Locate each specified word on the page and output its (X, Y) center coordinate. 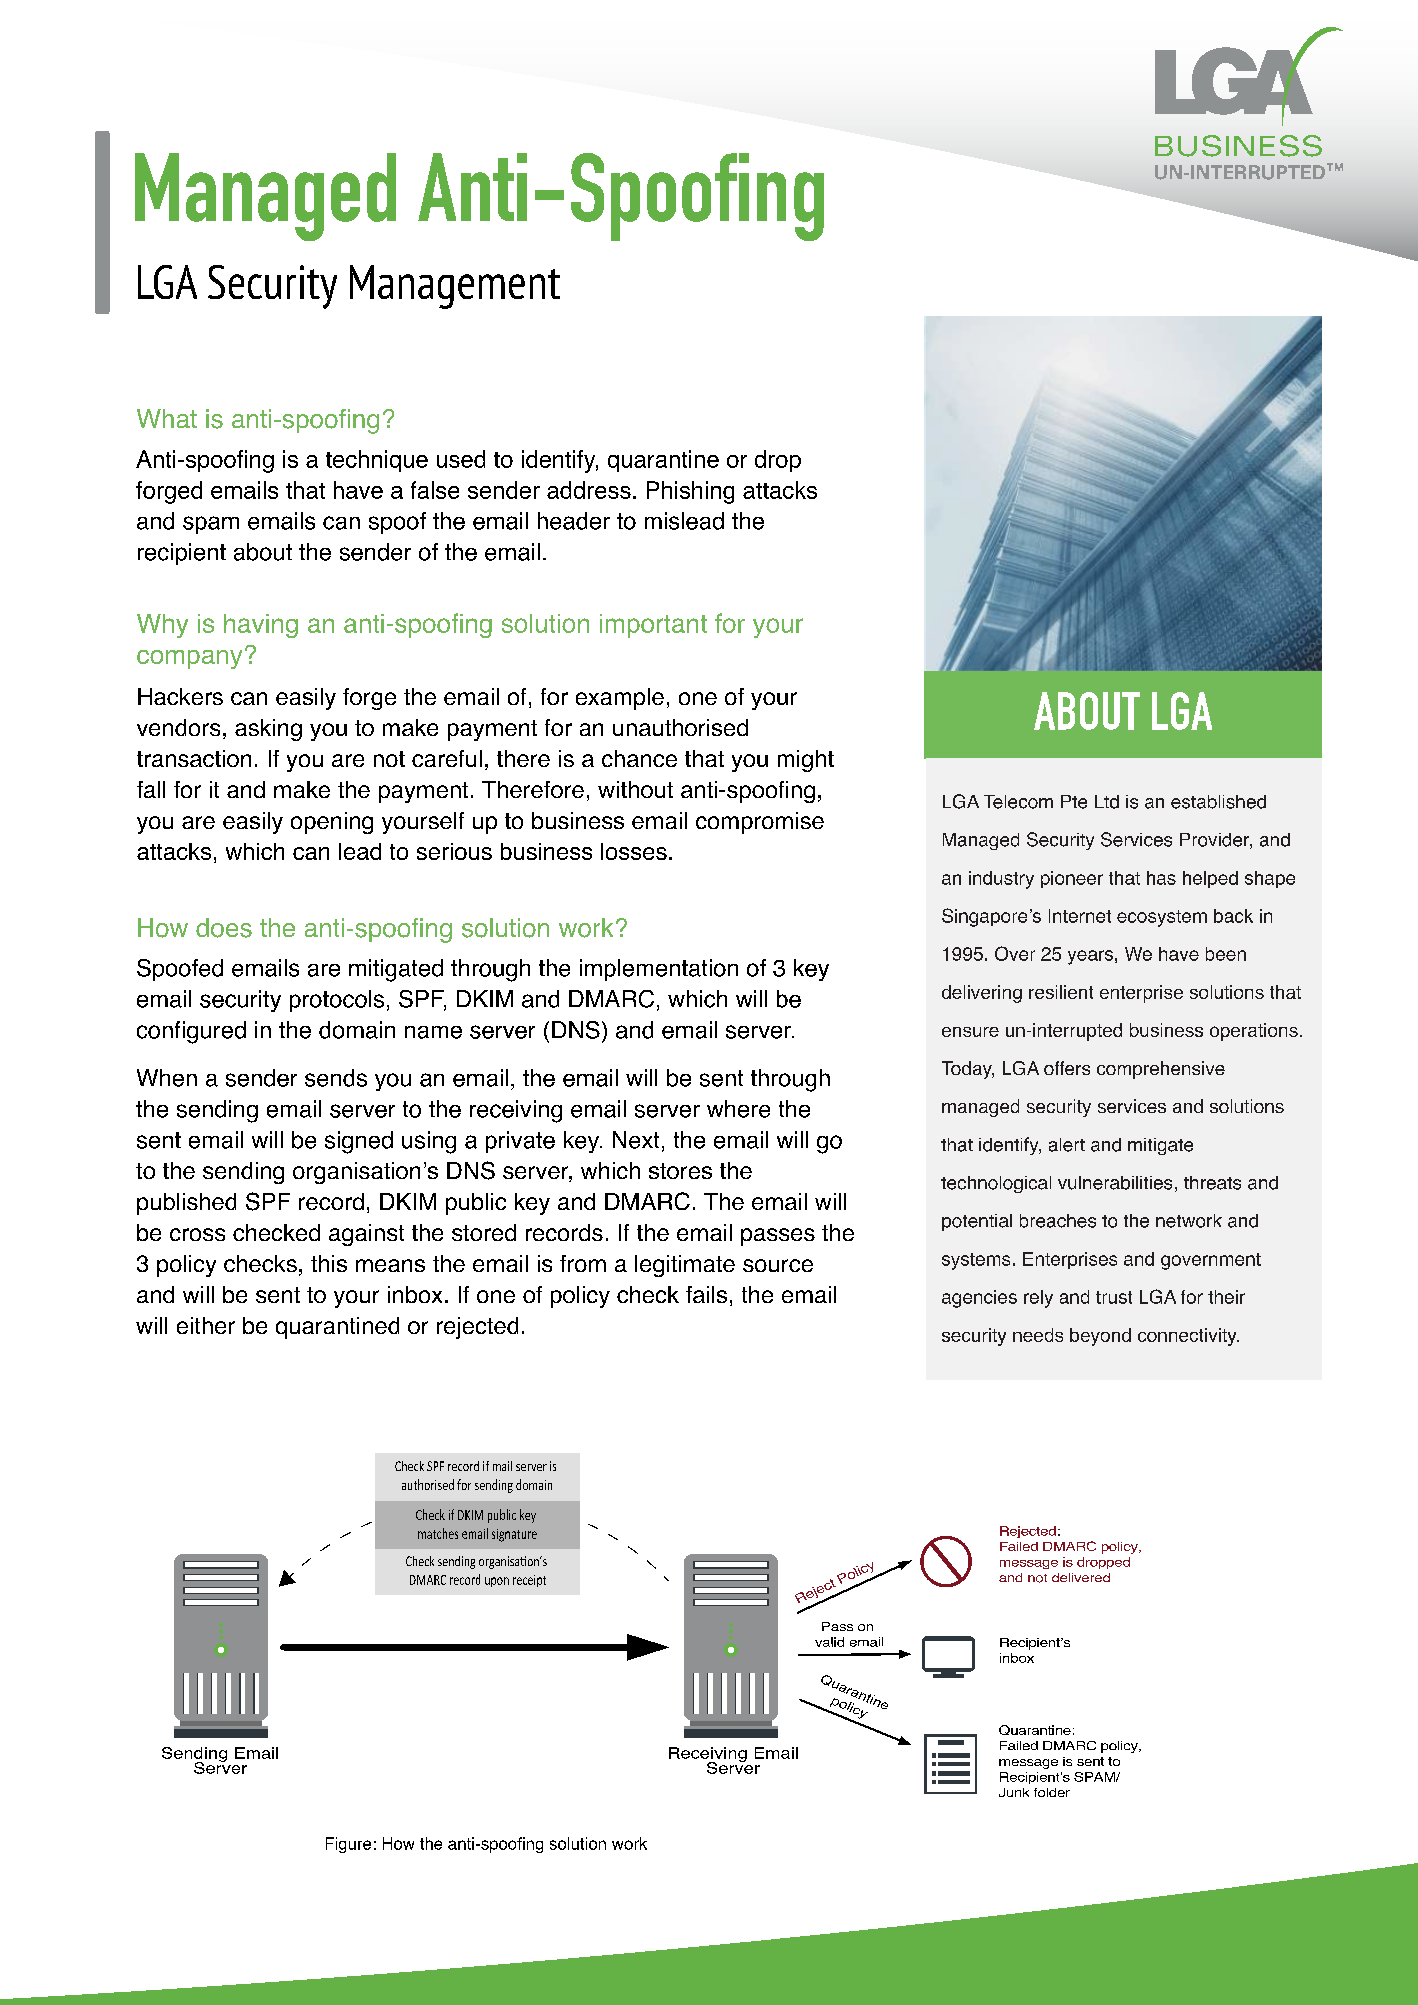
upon (497, 1582)
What (167, 418)
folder (1052, 1792)
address (589, 490)
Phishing (690, 492)
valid (829, 1642)
